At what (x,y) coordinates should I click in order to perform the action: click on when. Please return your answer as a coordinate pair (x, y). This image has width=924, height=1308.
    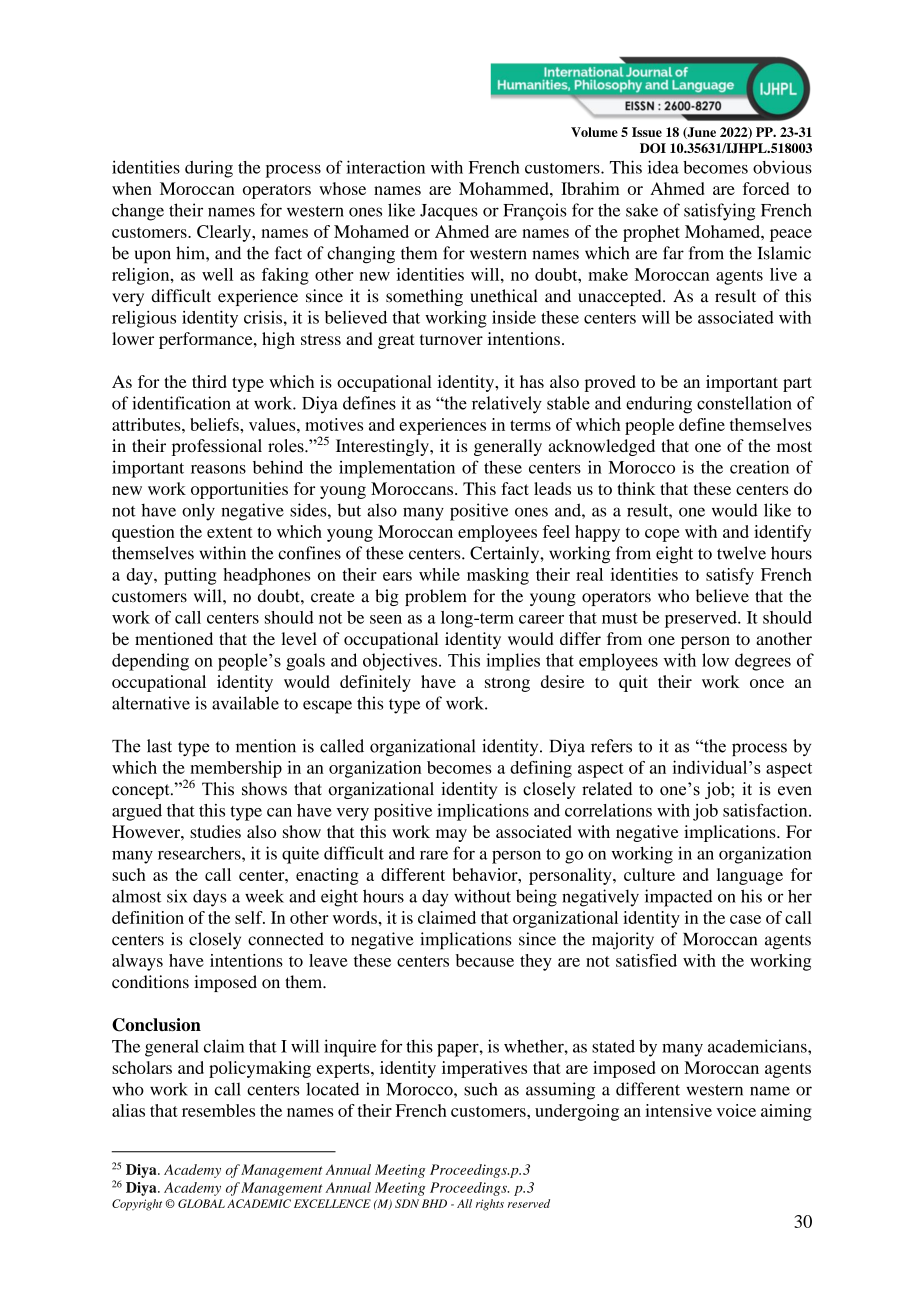
    Looking at the image, I should click on (132, 188).
